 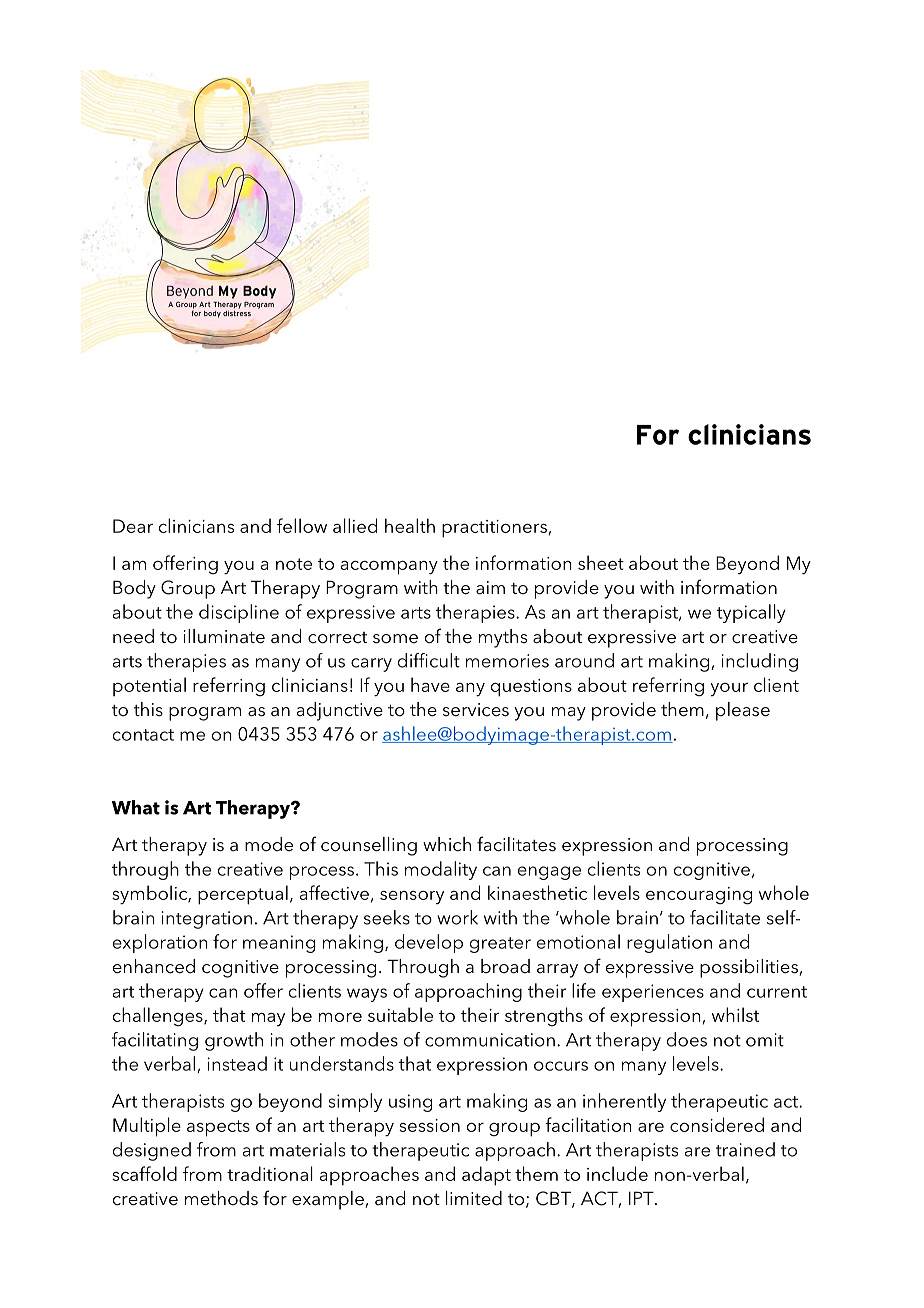 I want to click on adapt, so click(x=486, y=1176).
